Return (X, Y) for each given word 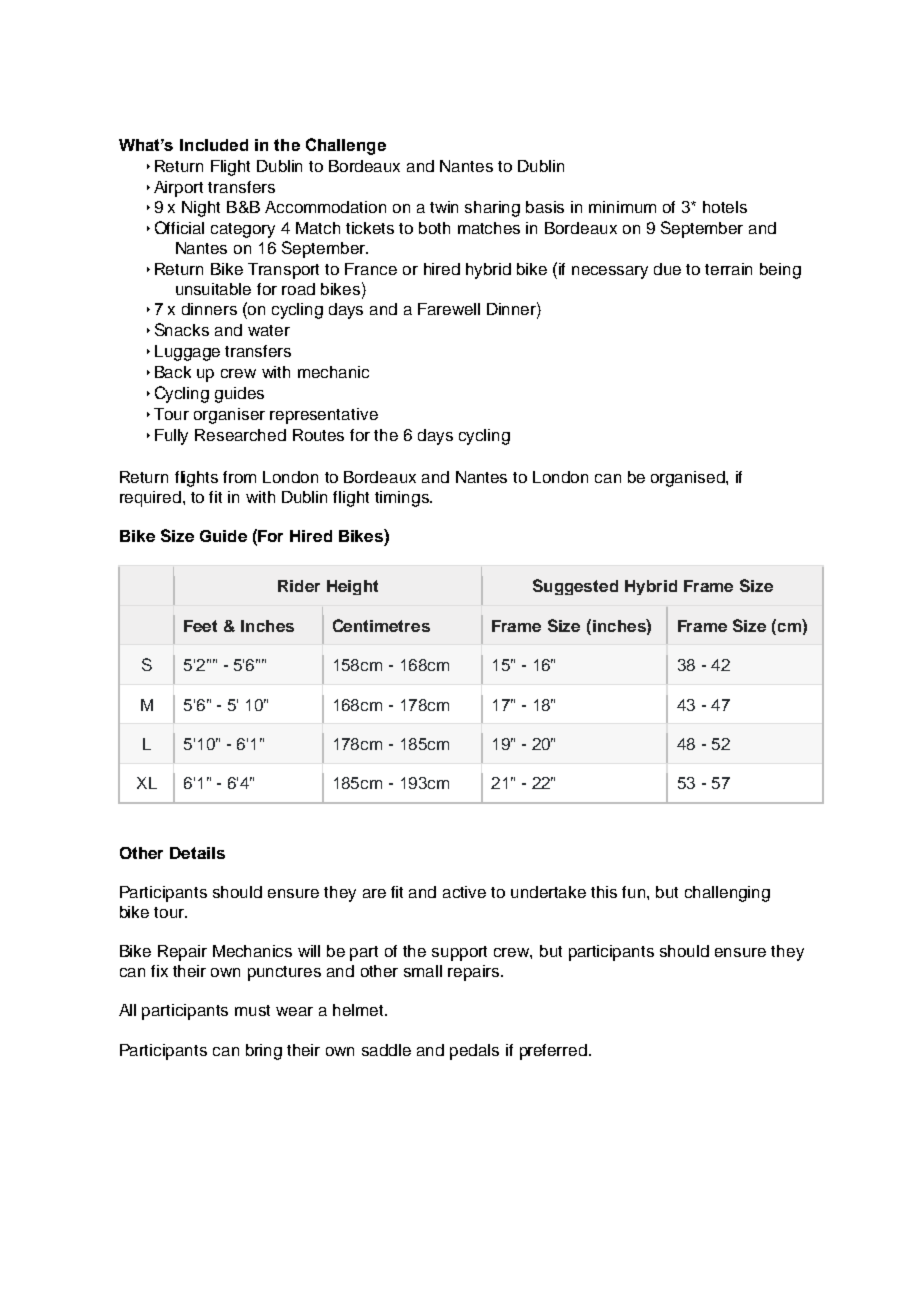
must (252, 1010)
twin (444, 207)
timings (403, 499)
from (239, 477)
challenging (727, 894)
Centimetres (381, 625)
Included (214, 145)
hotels (725, 207)
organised (689, 479)
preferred (553, 1052)
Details (197, 853)
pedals (474, 1052)
